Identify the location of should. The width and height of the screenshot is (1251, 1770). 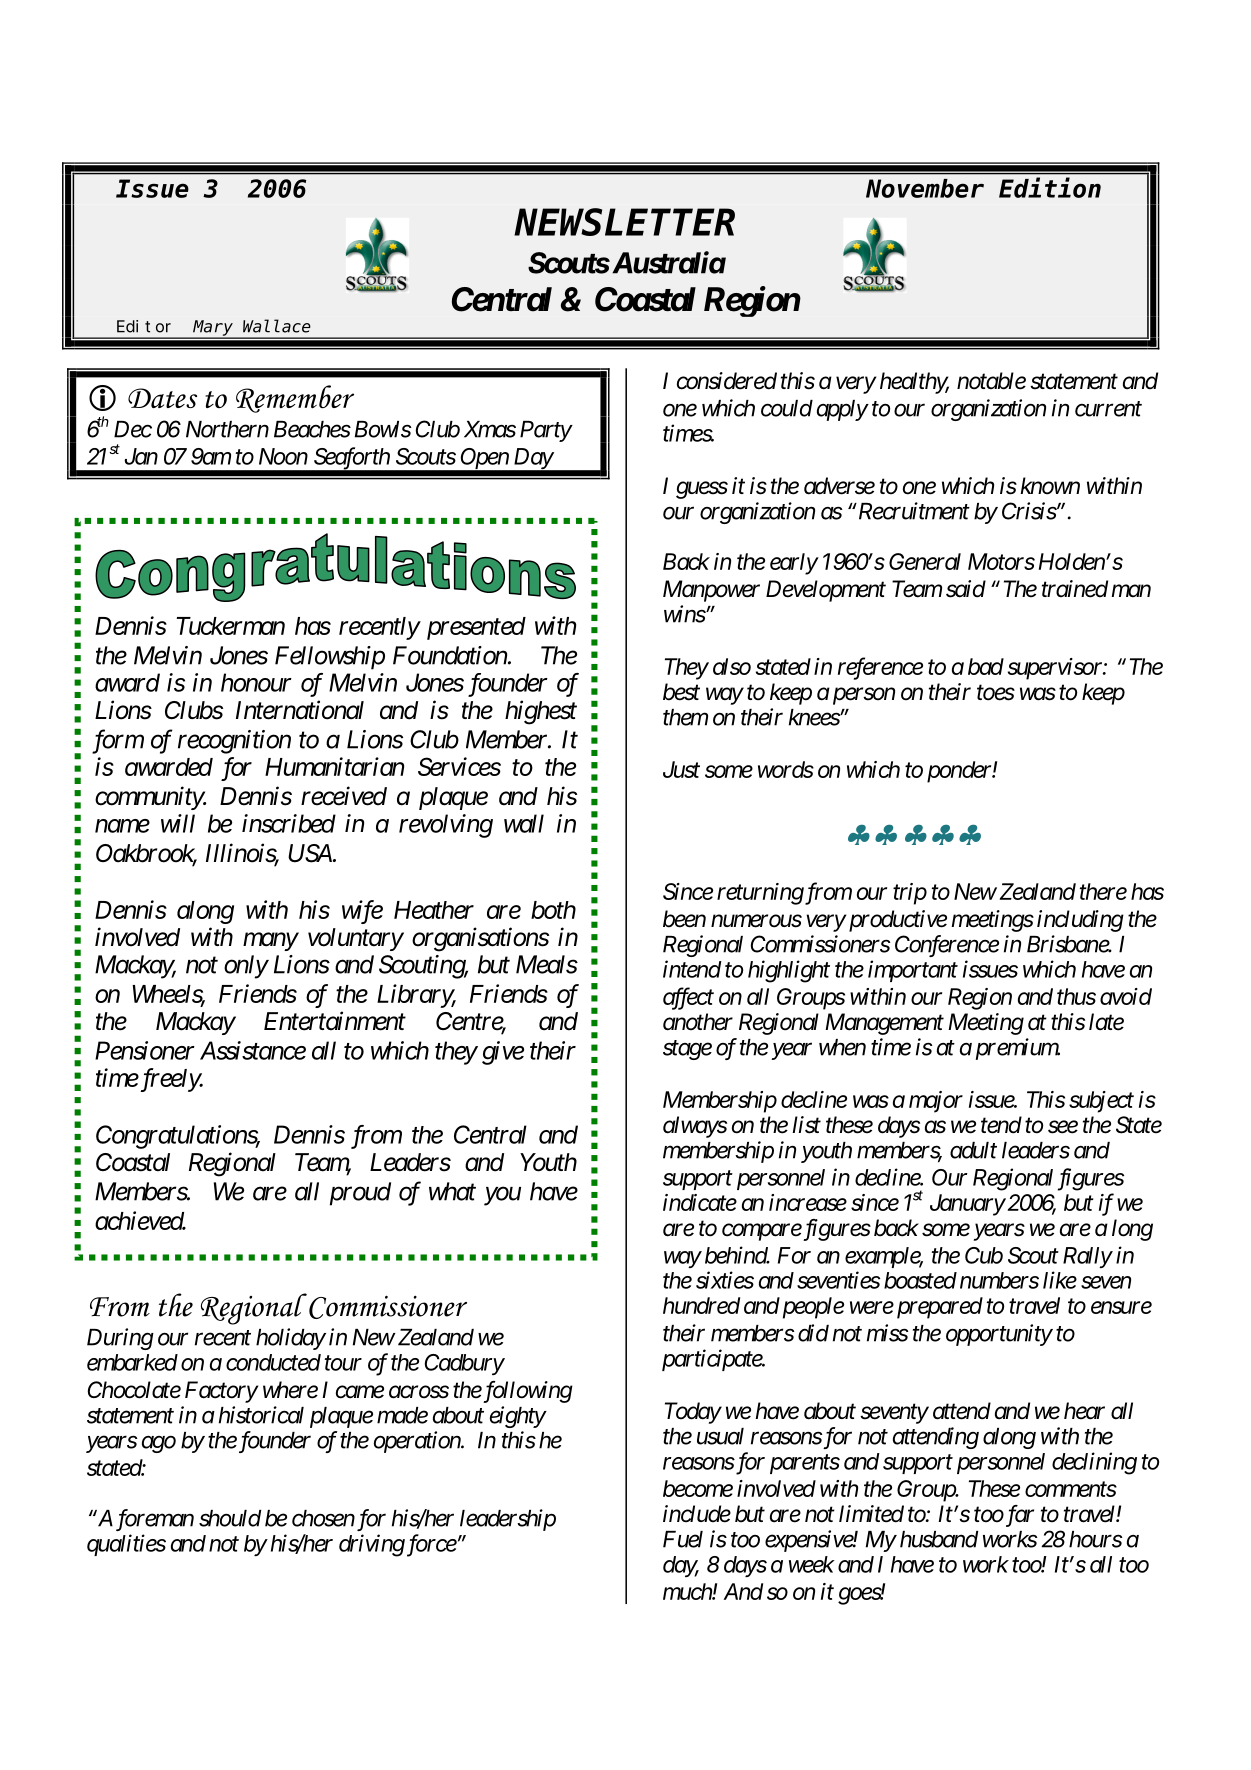
(230, 1518).
